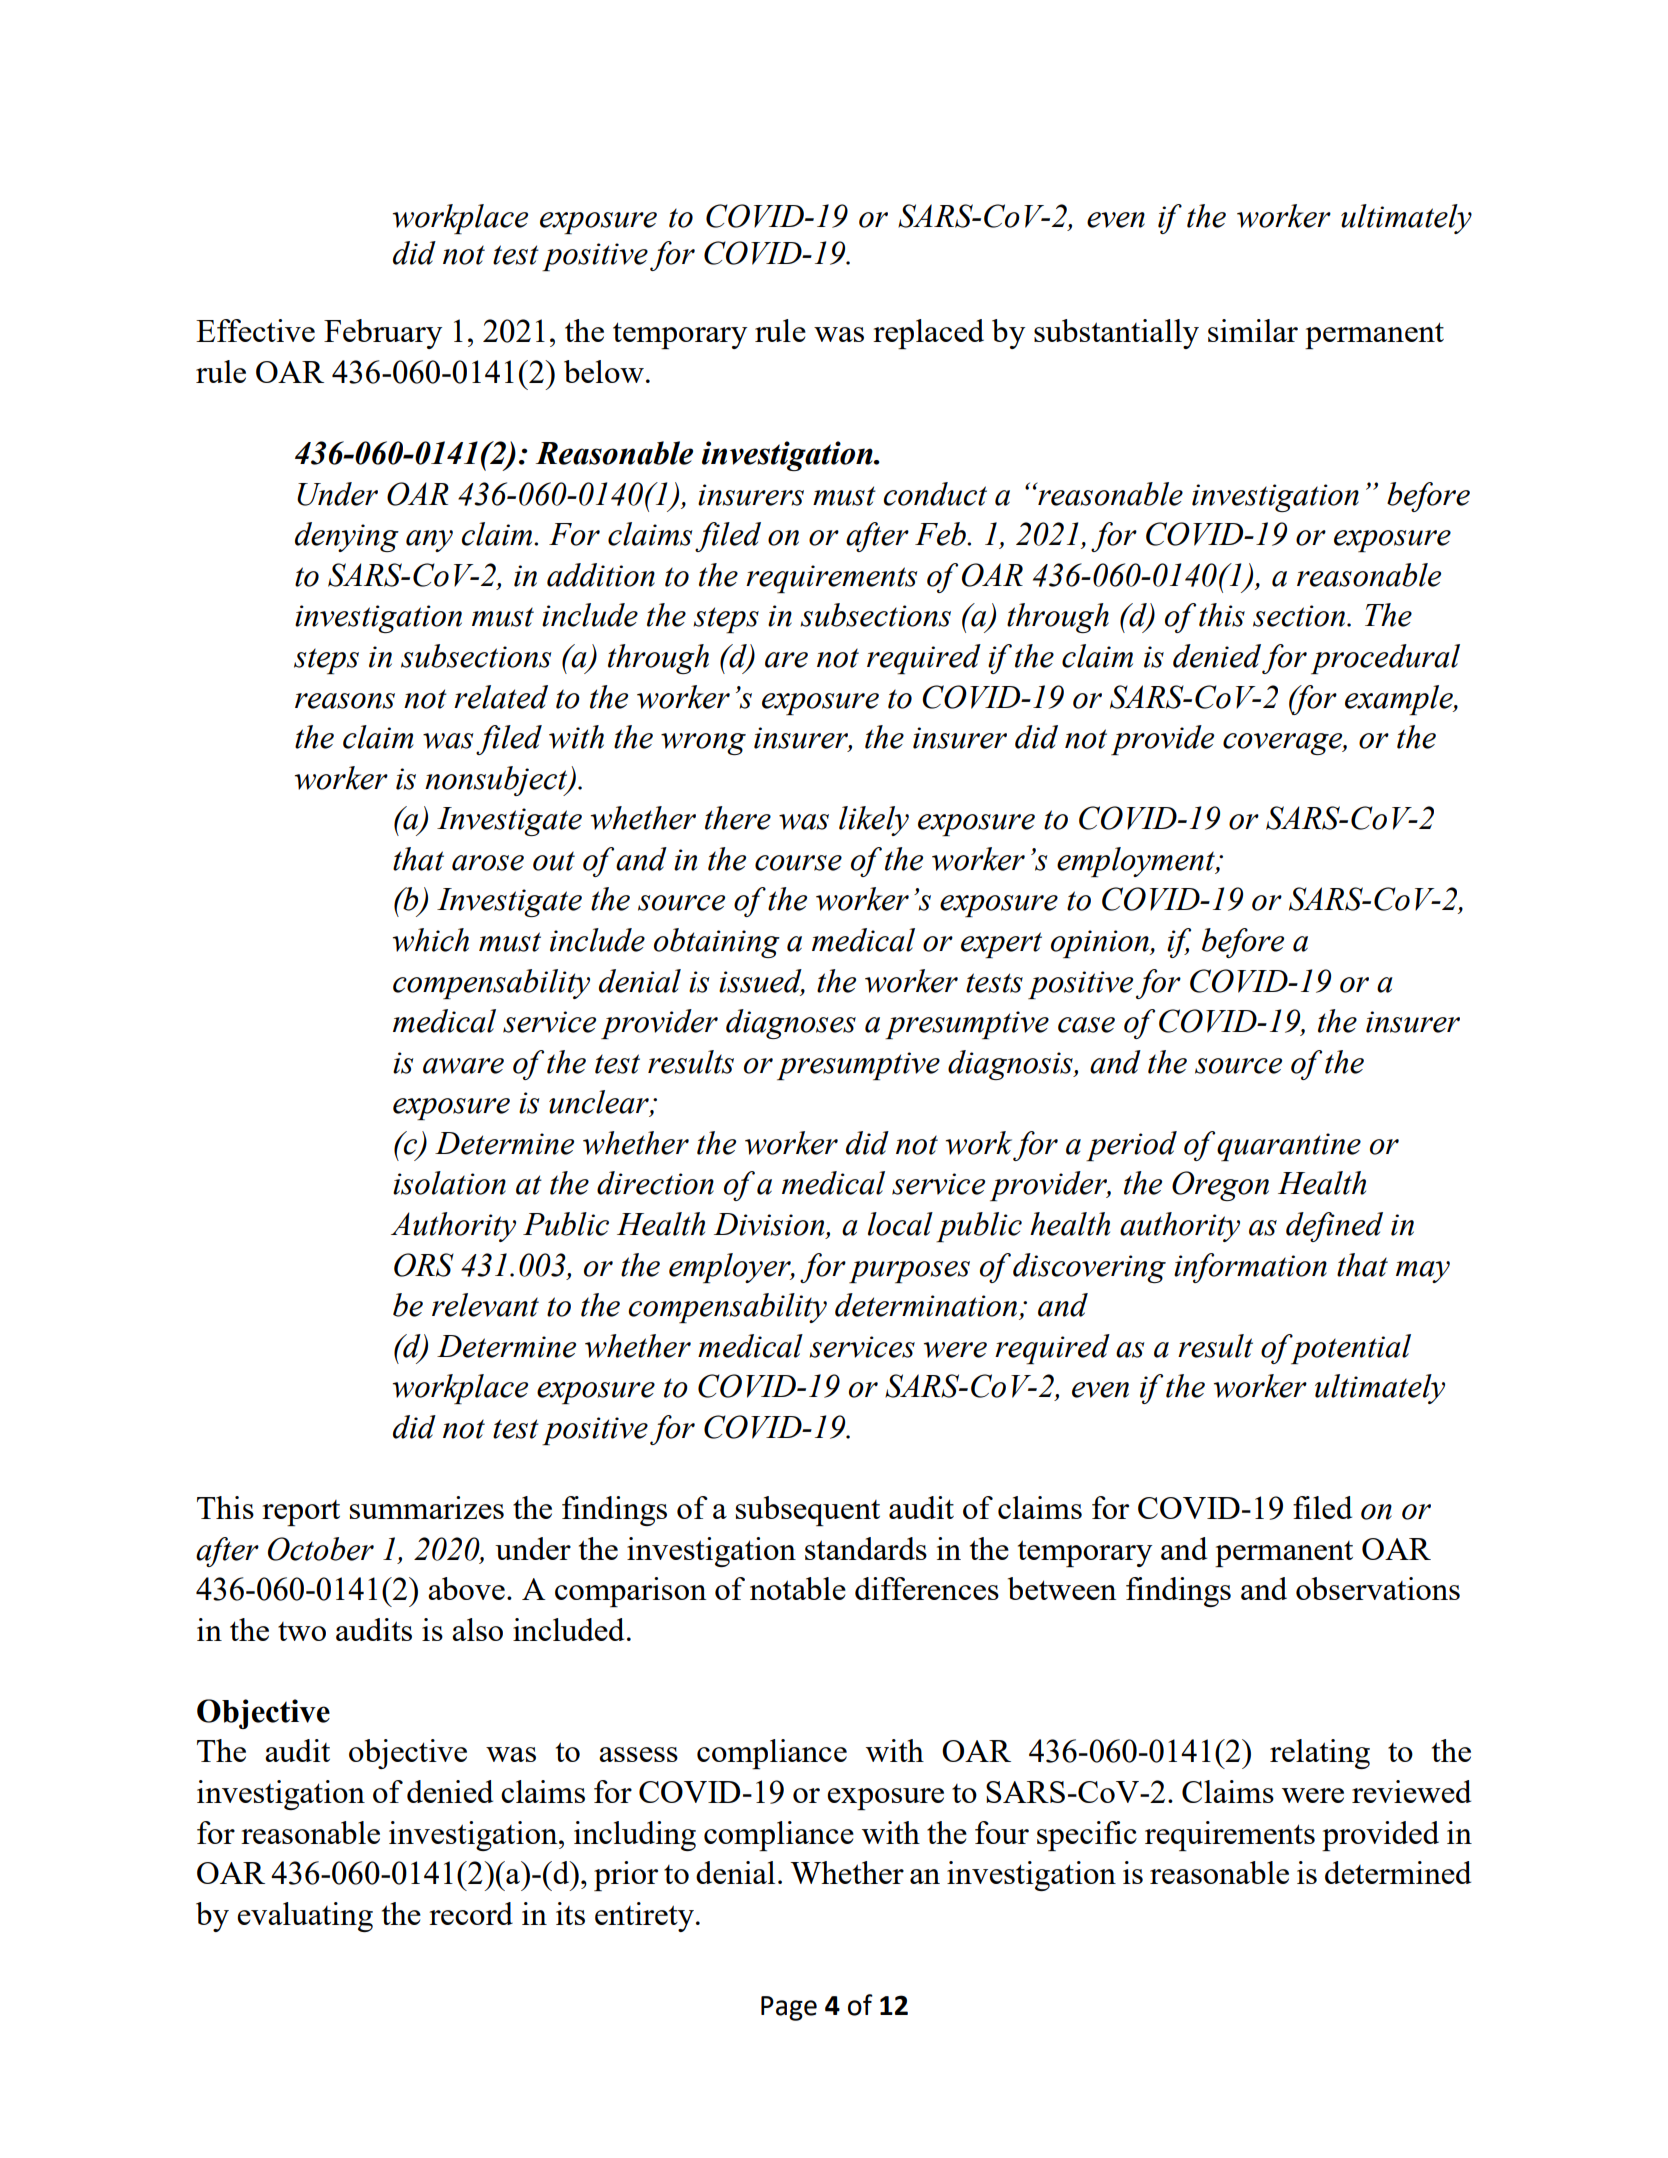 The width and height of the page is (1668, 2158). Describe the element at coordinates (383, 334) in the page. I see `February` at that location.
